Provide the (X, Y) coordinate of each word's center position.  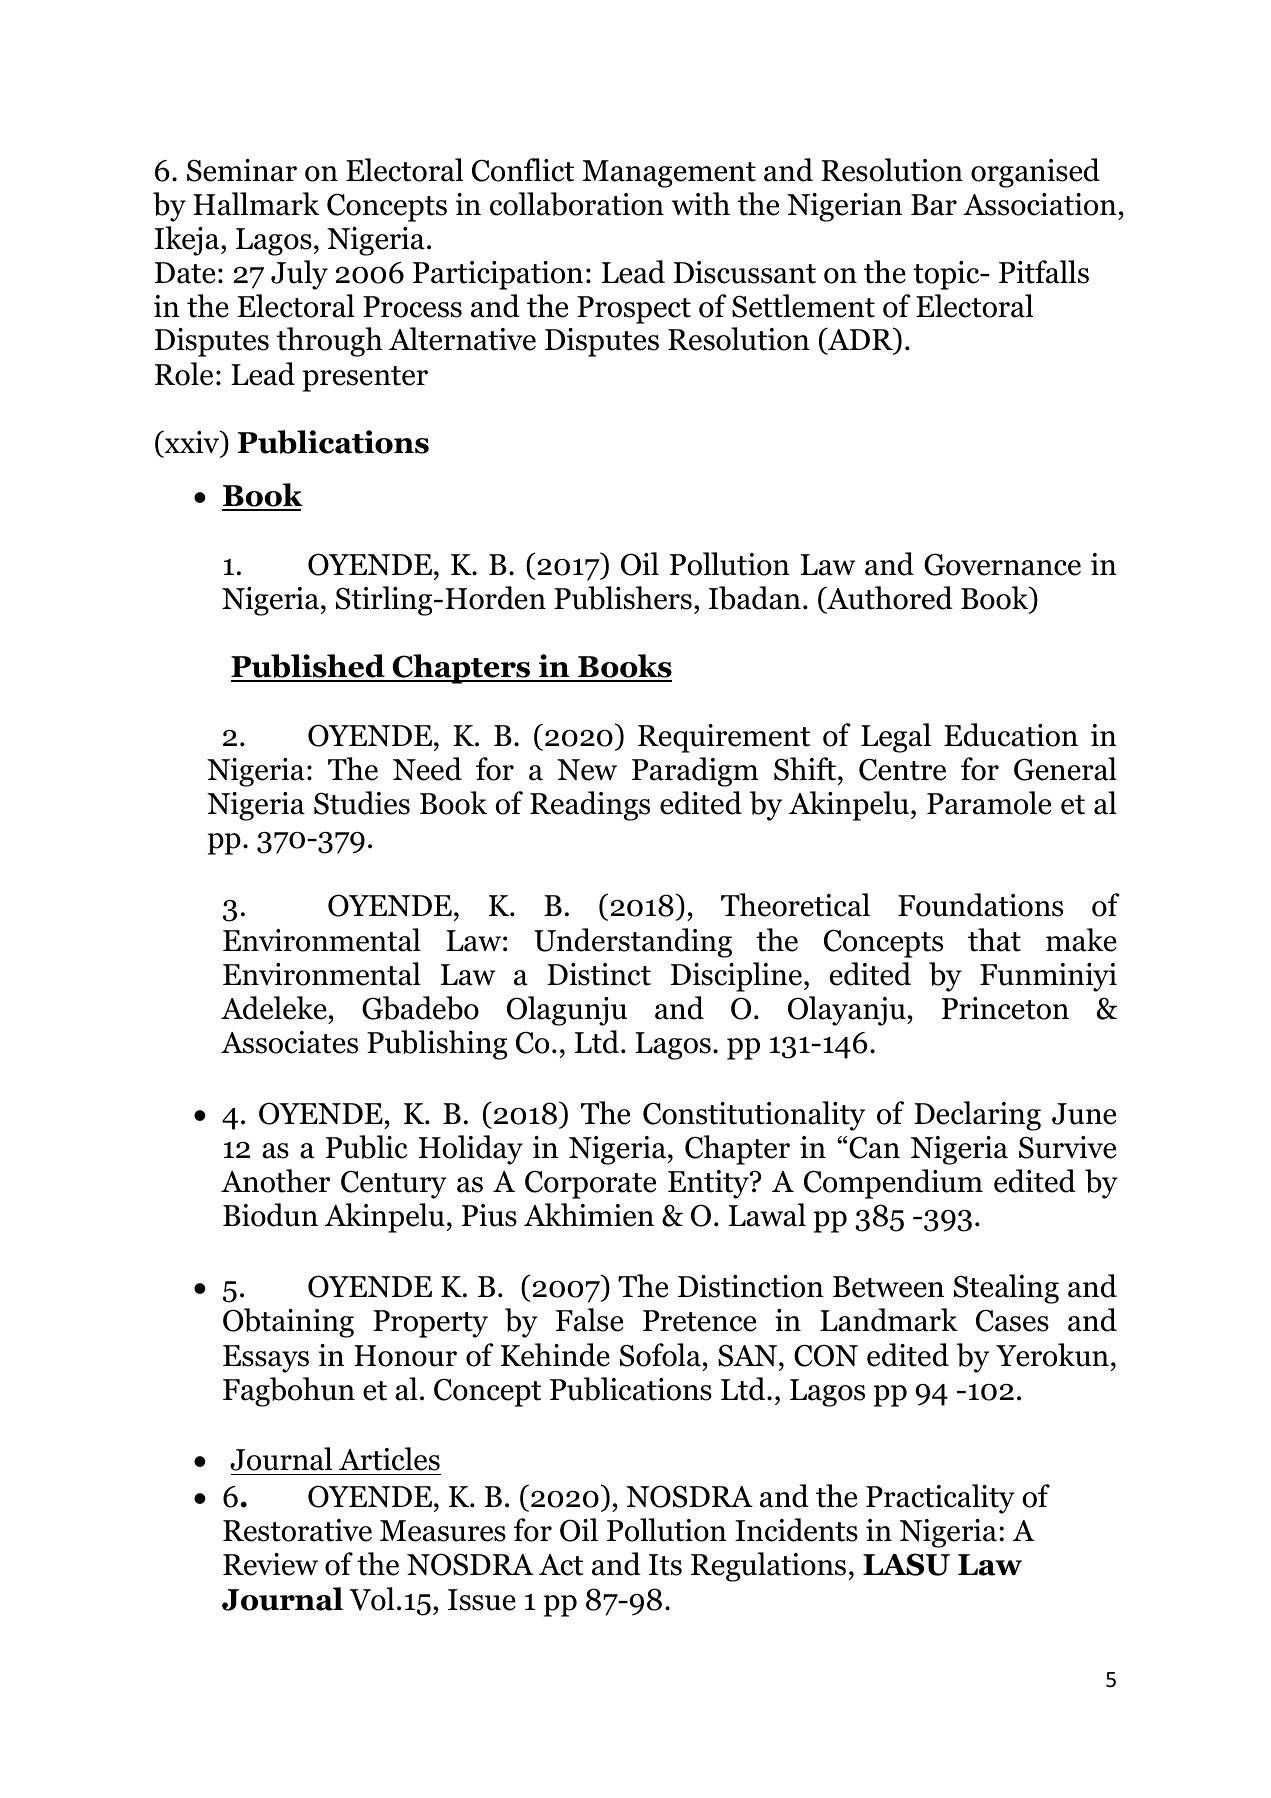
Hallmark (256, 204)
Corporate (590, 1184)
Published (309, 667)
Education (1011, 735)
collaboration (577, 204)
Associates (289, 1042)
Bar (934, 205)
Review (270, 1564)
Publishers (623, 598)
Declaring (977, 1116)
